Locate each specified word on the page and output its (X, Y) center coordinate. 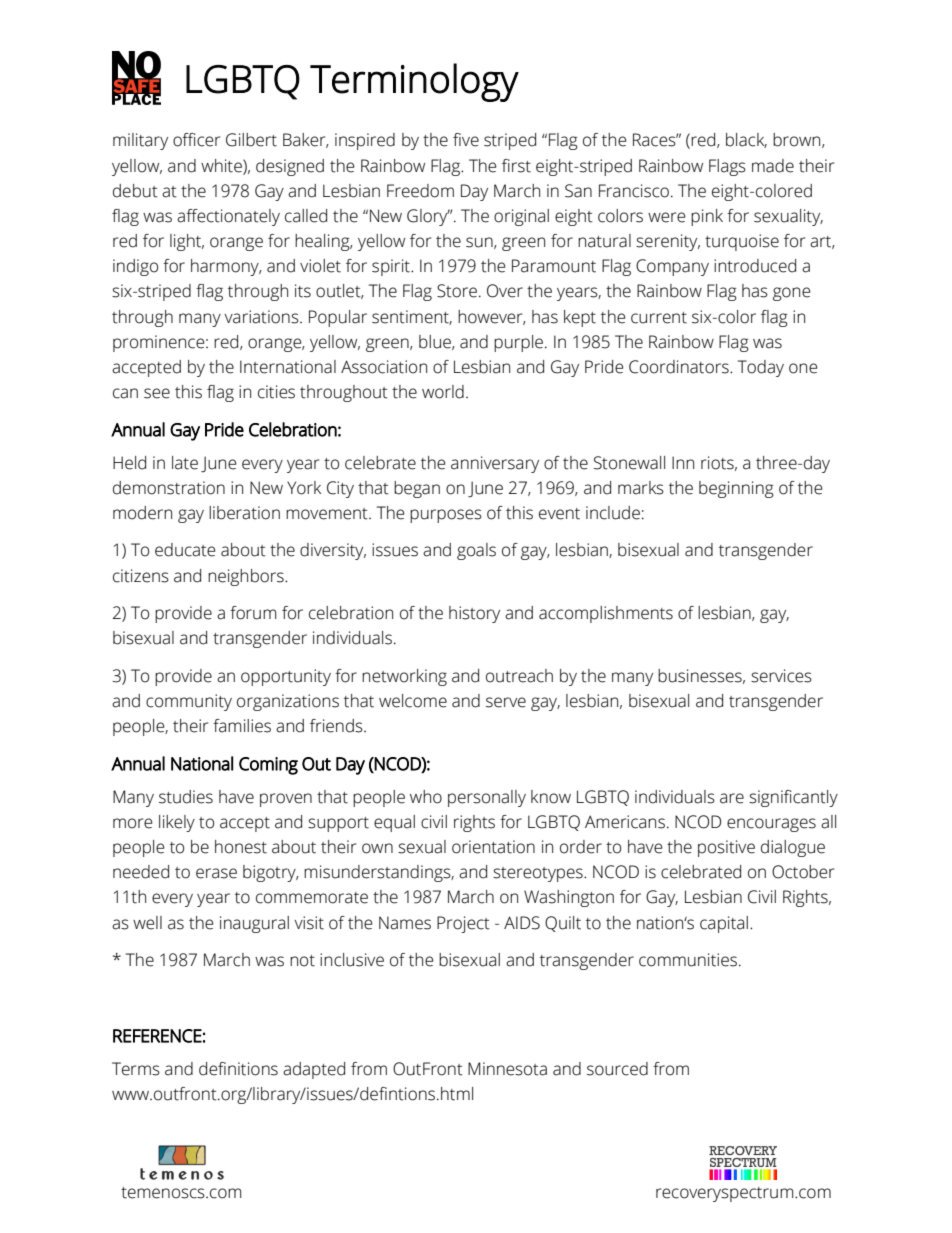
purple (518, 343)
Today (761, 368)
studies (186, 797)
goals (476, 551)
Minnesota (507, 1069)
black (746, 140)
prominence (160, 343)
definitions (238, 1069)
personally (487, 798)
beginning (736, 489)
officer (196, 140)
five (466, 140)
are (732, 798)
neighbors (247, 577)
